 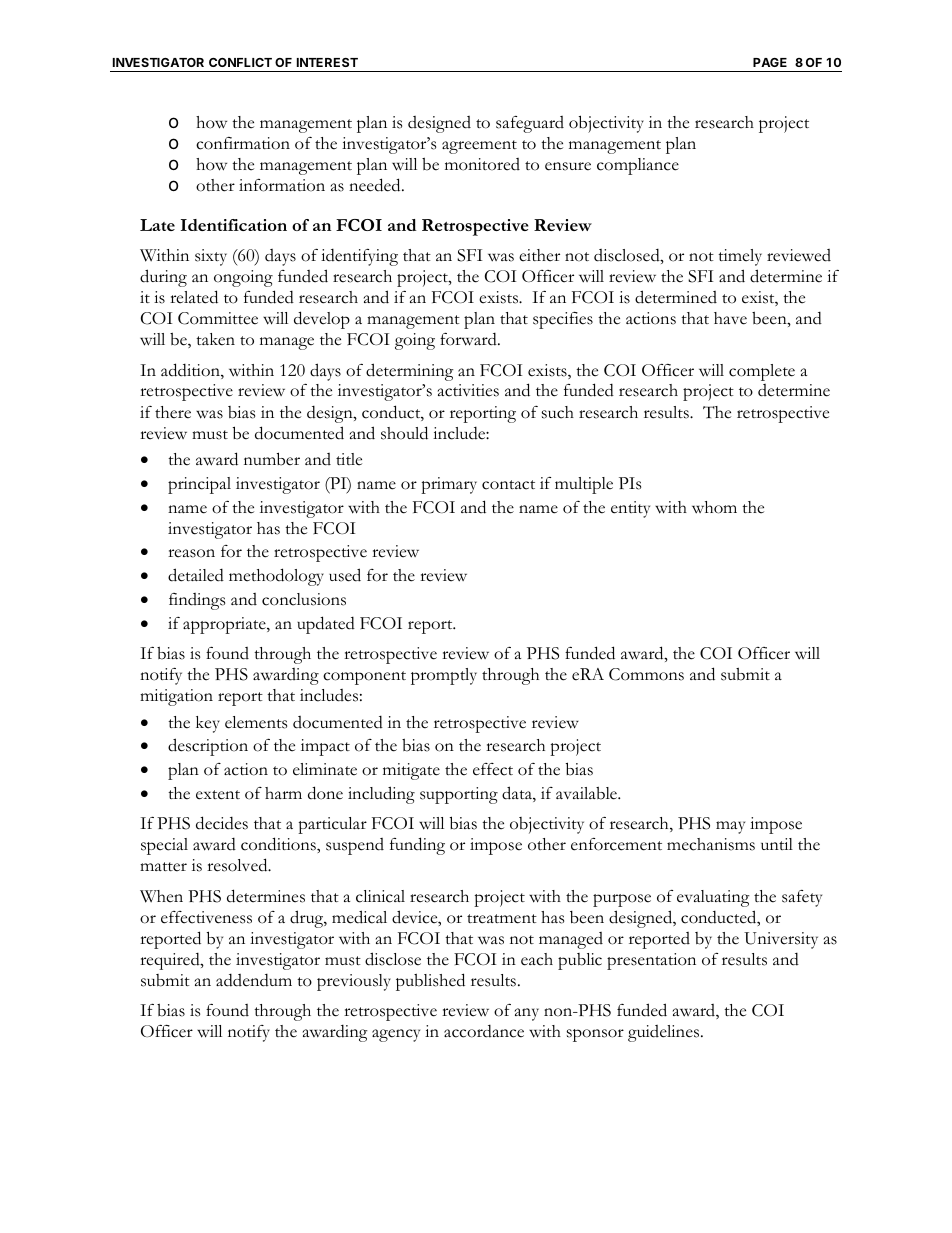 I want to click on guidelines, so click(x=665, y=1033).
